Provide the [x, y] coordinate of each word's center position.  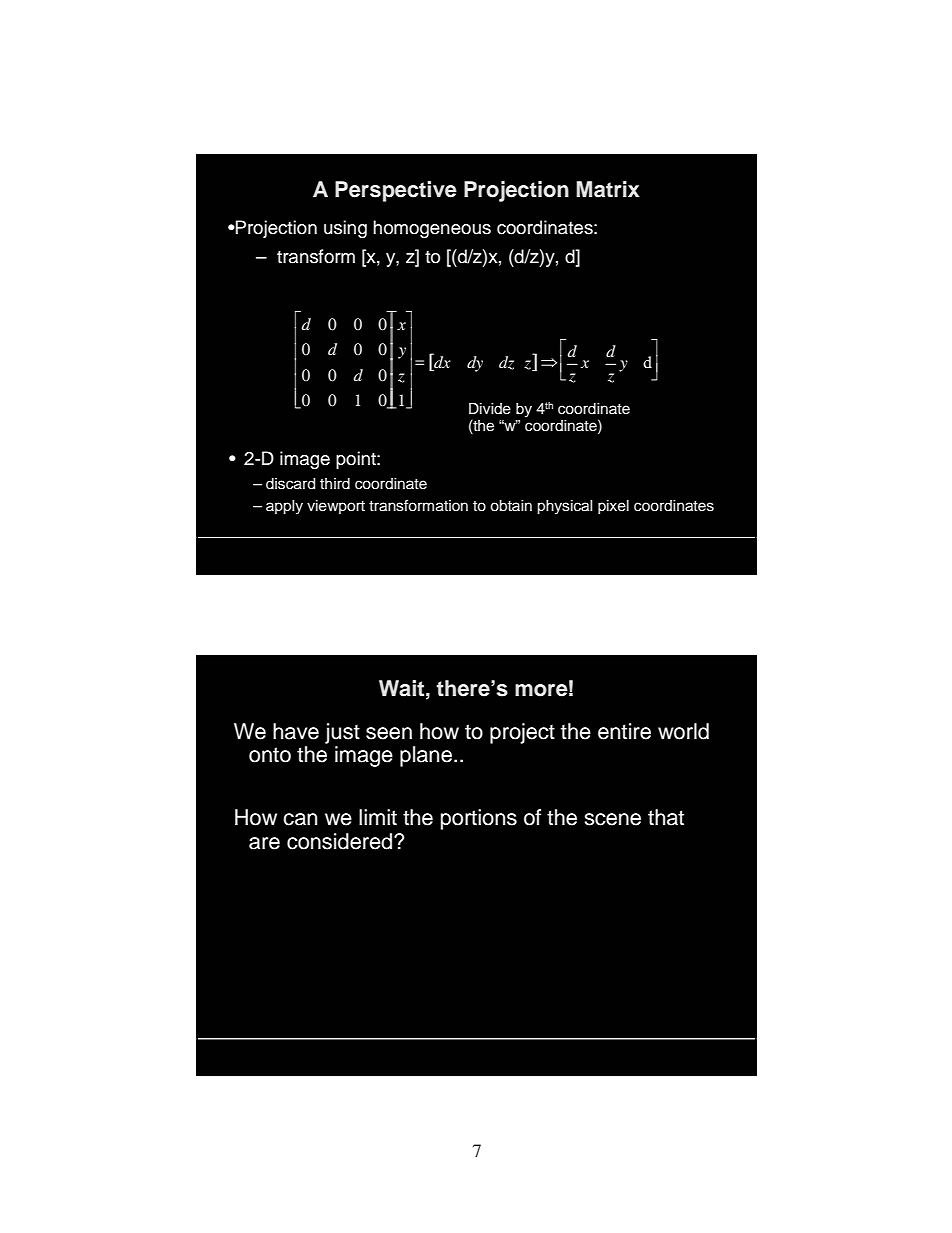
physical [564, 507]
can [300, 819]
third [335, 484]
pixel [613, 507]
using [345, 229]
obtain [511, 506]
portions [479, 819]
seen [389, 733]
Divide [490, 409]
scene [612, 819]
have [296, 731]
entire [624, 731]
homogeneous [432, 229]
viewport [336, 507]
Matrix [608, 189]
